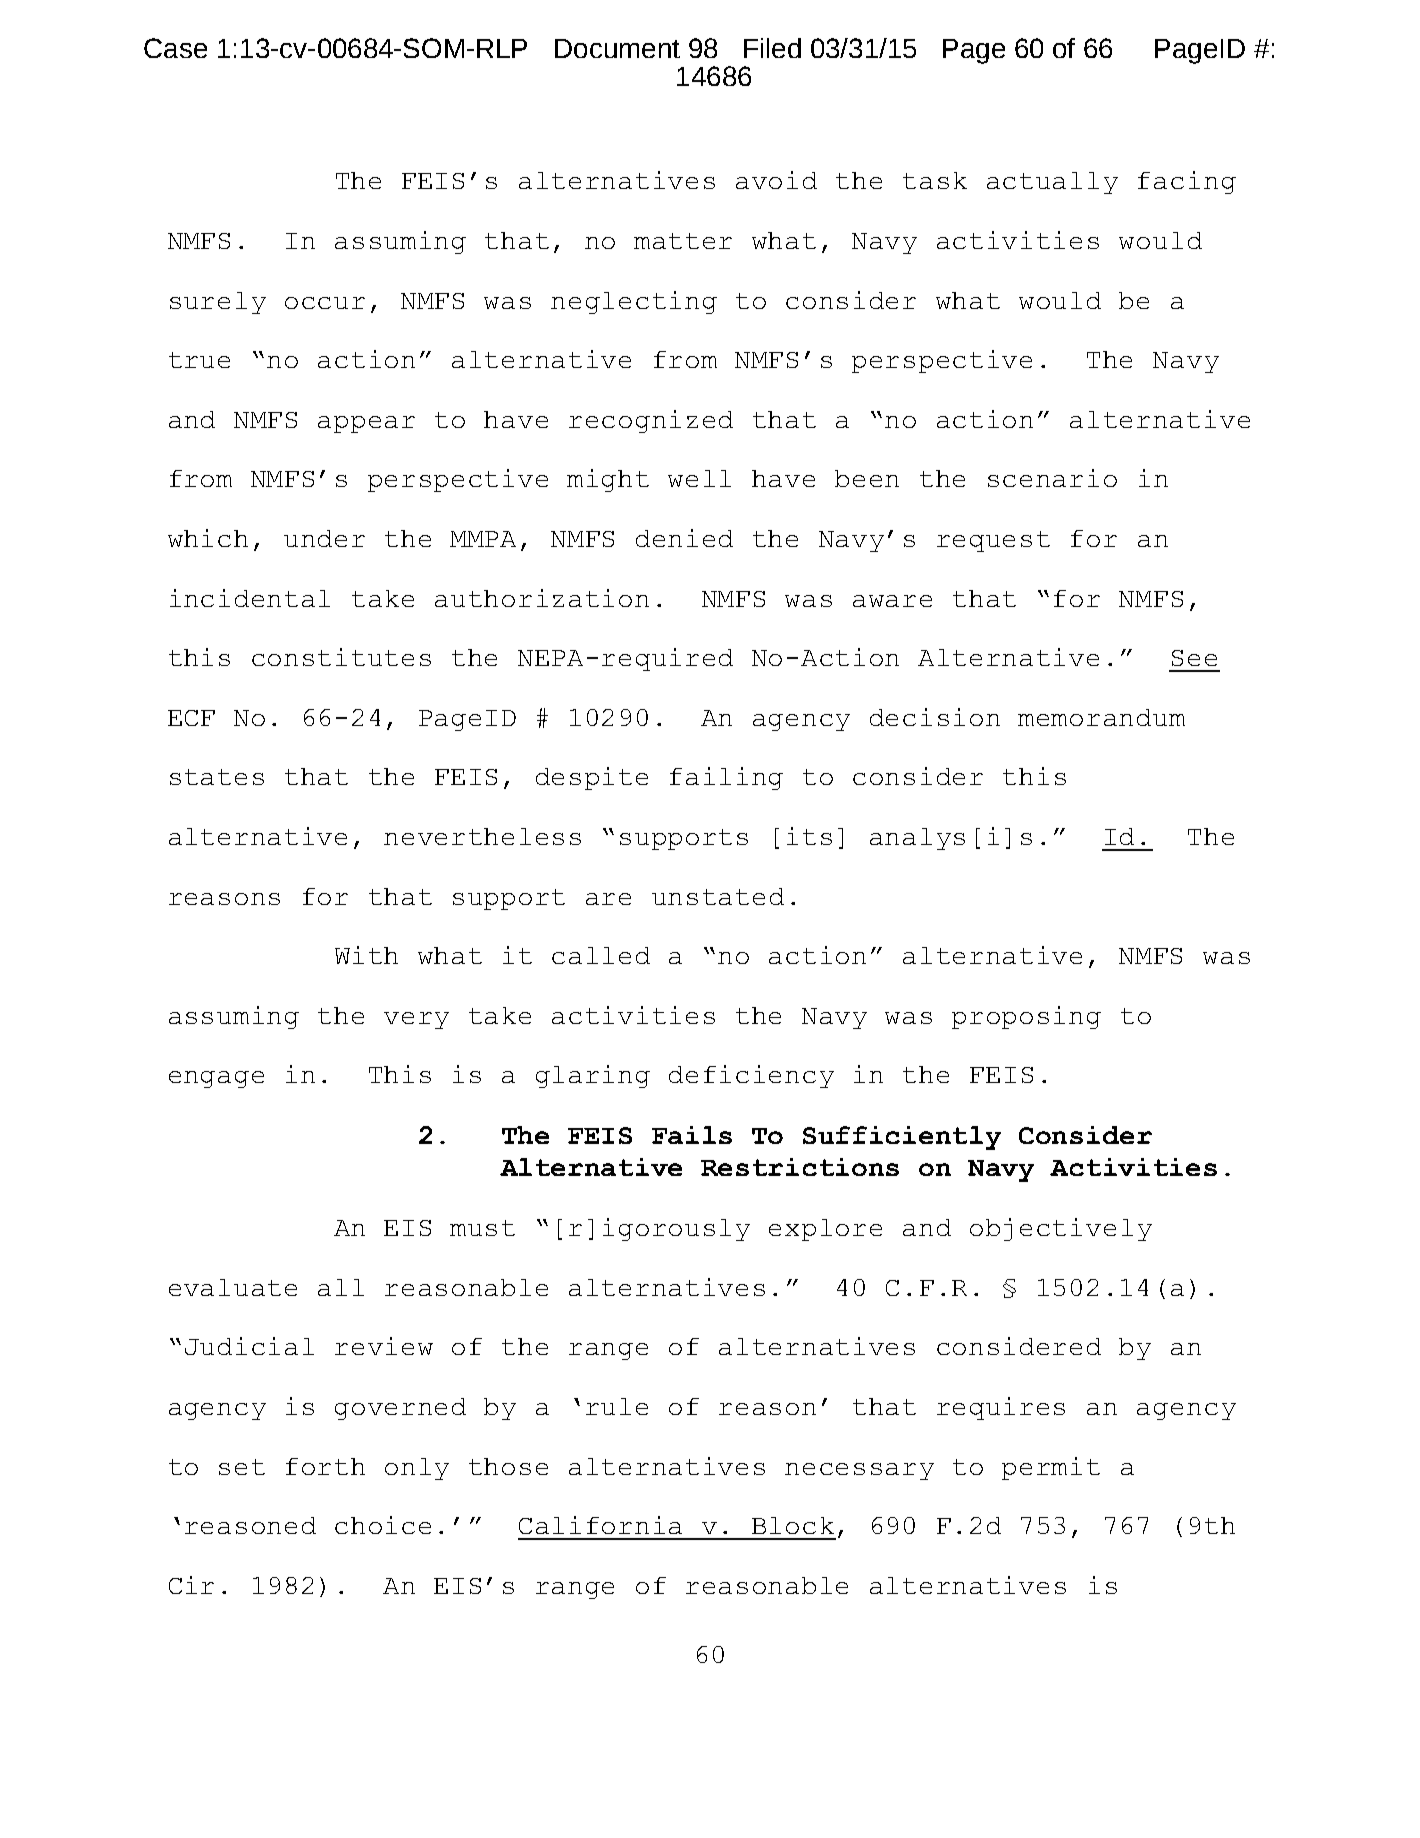 Image resolution: width=1420 pixels, height=1838 pixels. What do you see at coordinates (1052, 183) in the screenshot?
I see `actually` at bounding box center [1052, 183].
